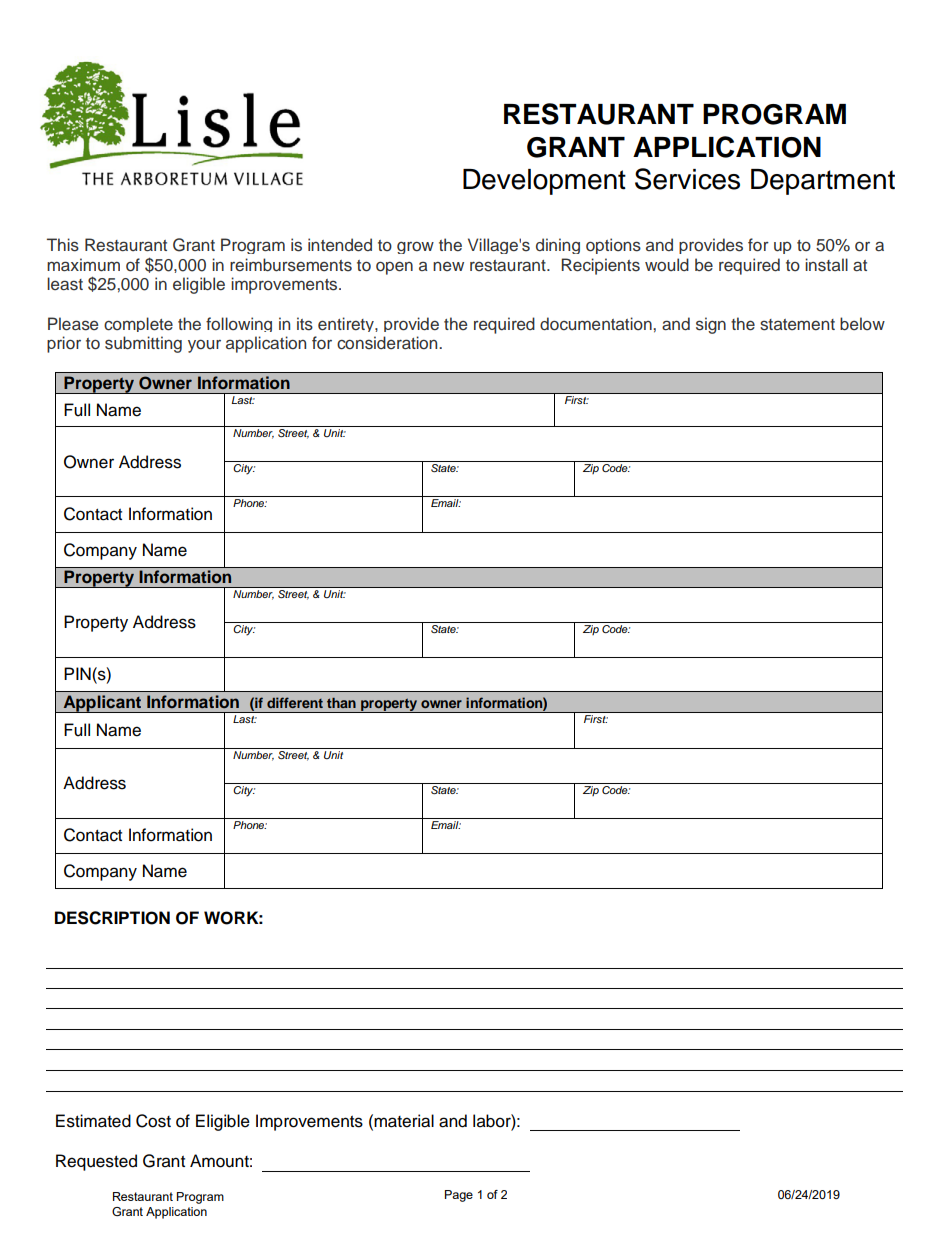 The image size is (952, 1233). What do you see at coordinates (153, 1121) in the screenshot?
I see `Cost` at bounding box center [153, 1121].
